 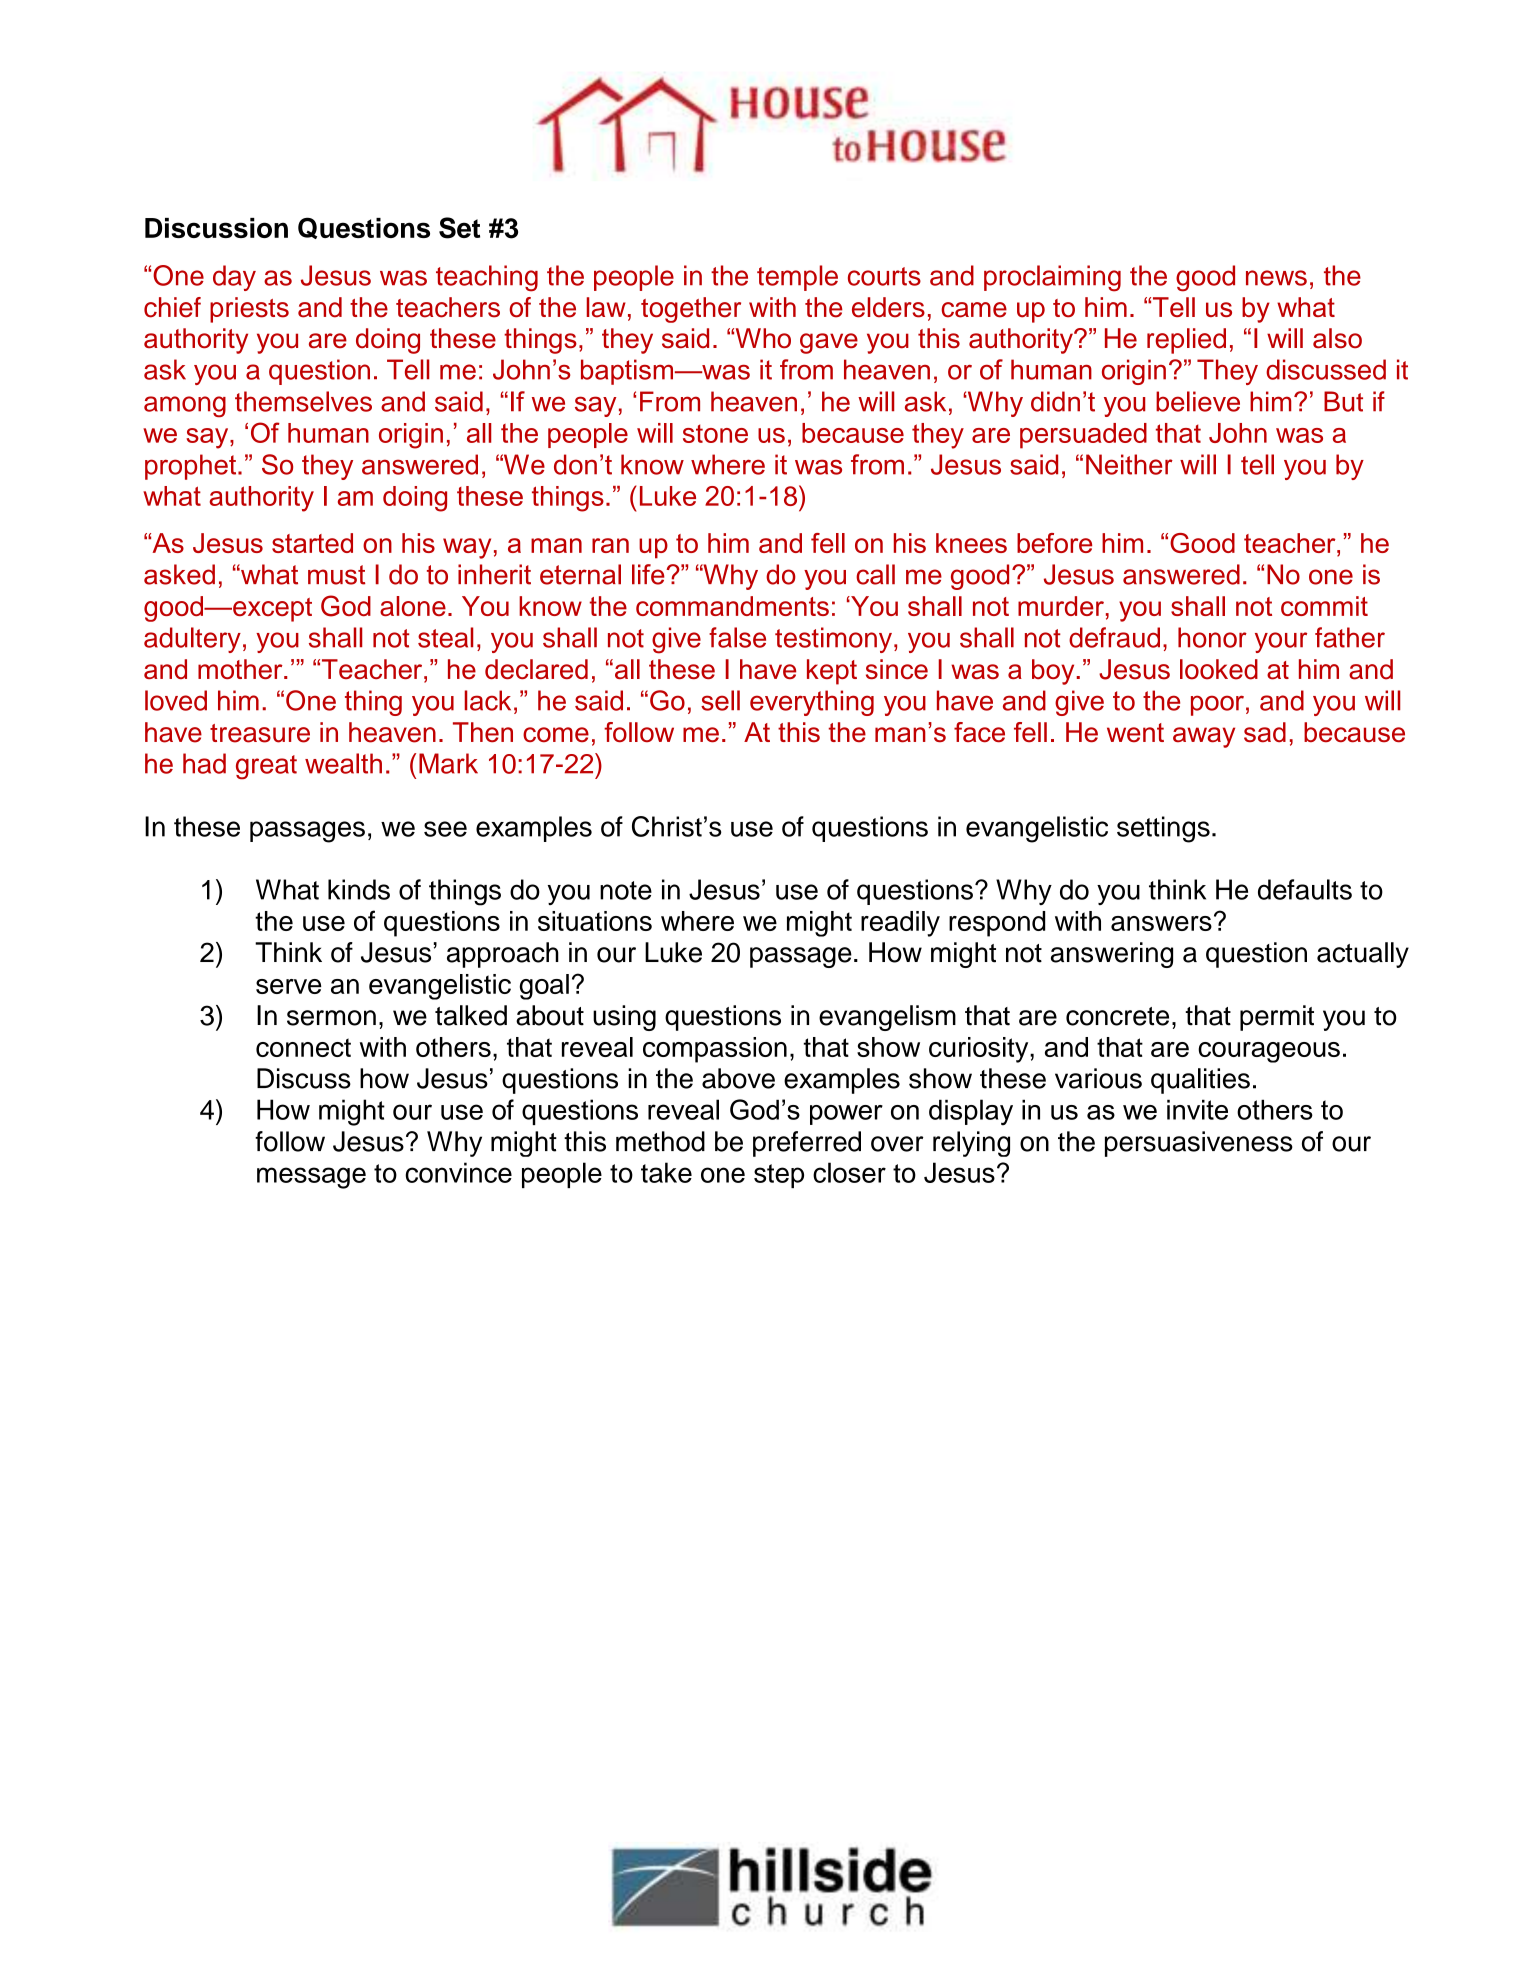 I want to click on preferred, so click(x=807, y=1144).
